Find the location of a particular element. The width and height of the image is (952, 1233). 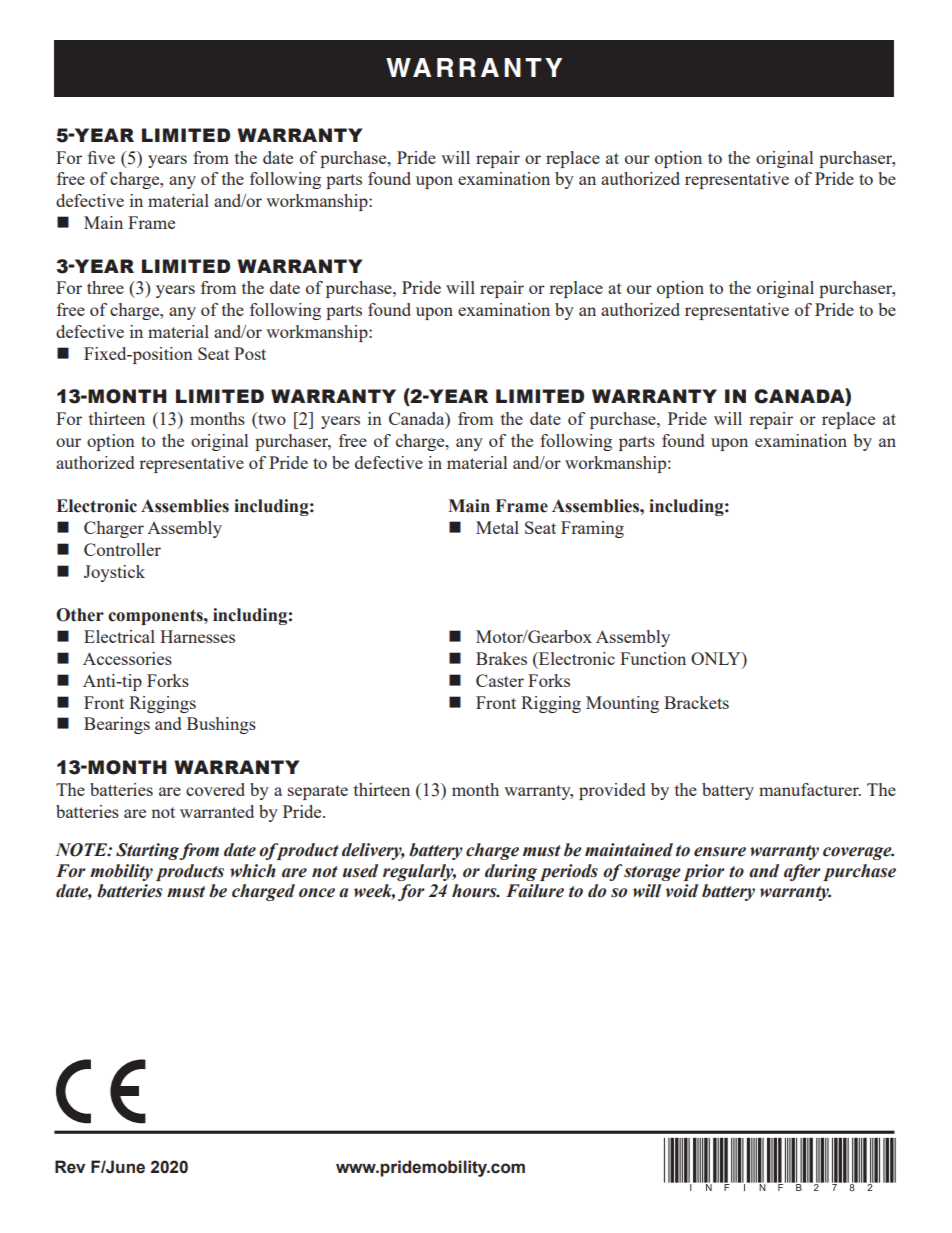

Mounting is located at coordinates (622, 704).
